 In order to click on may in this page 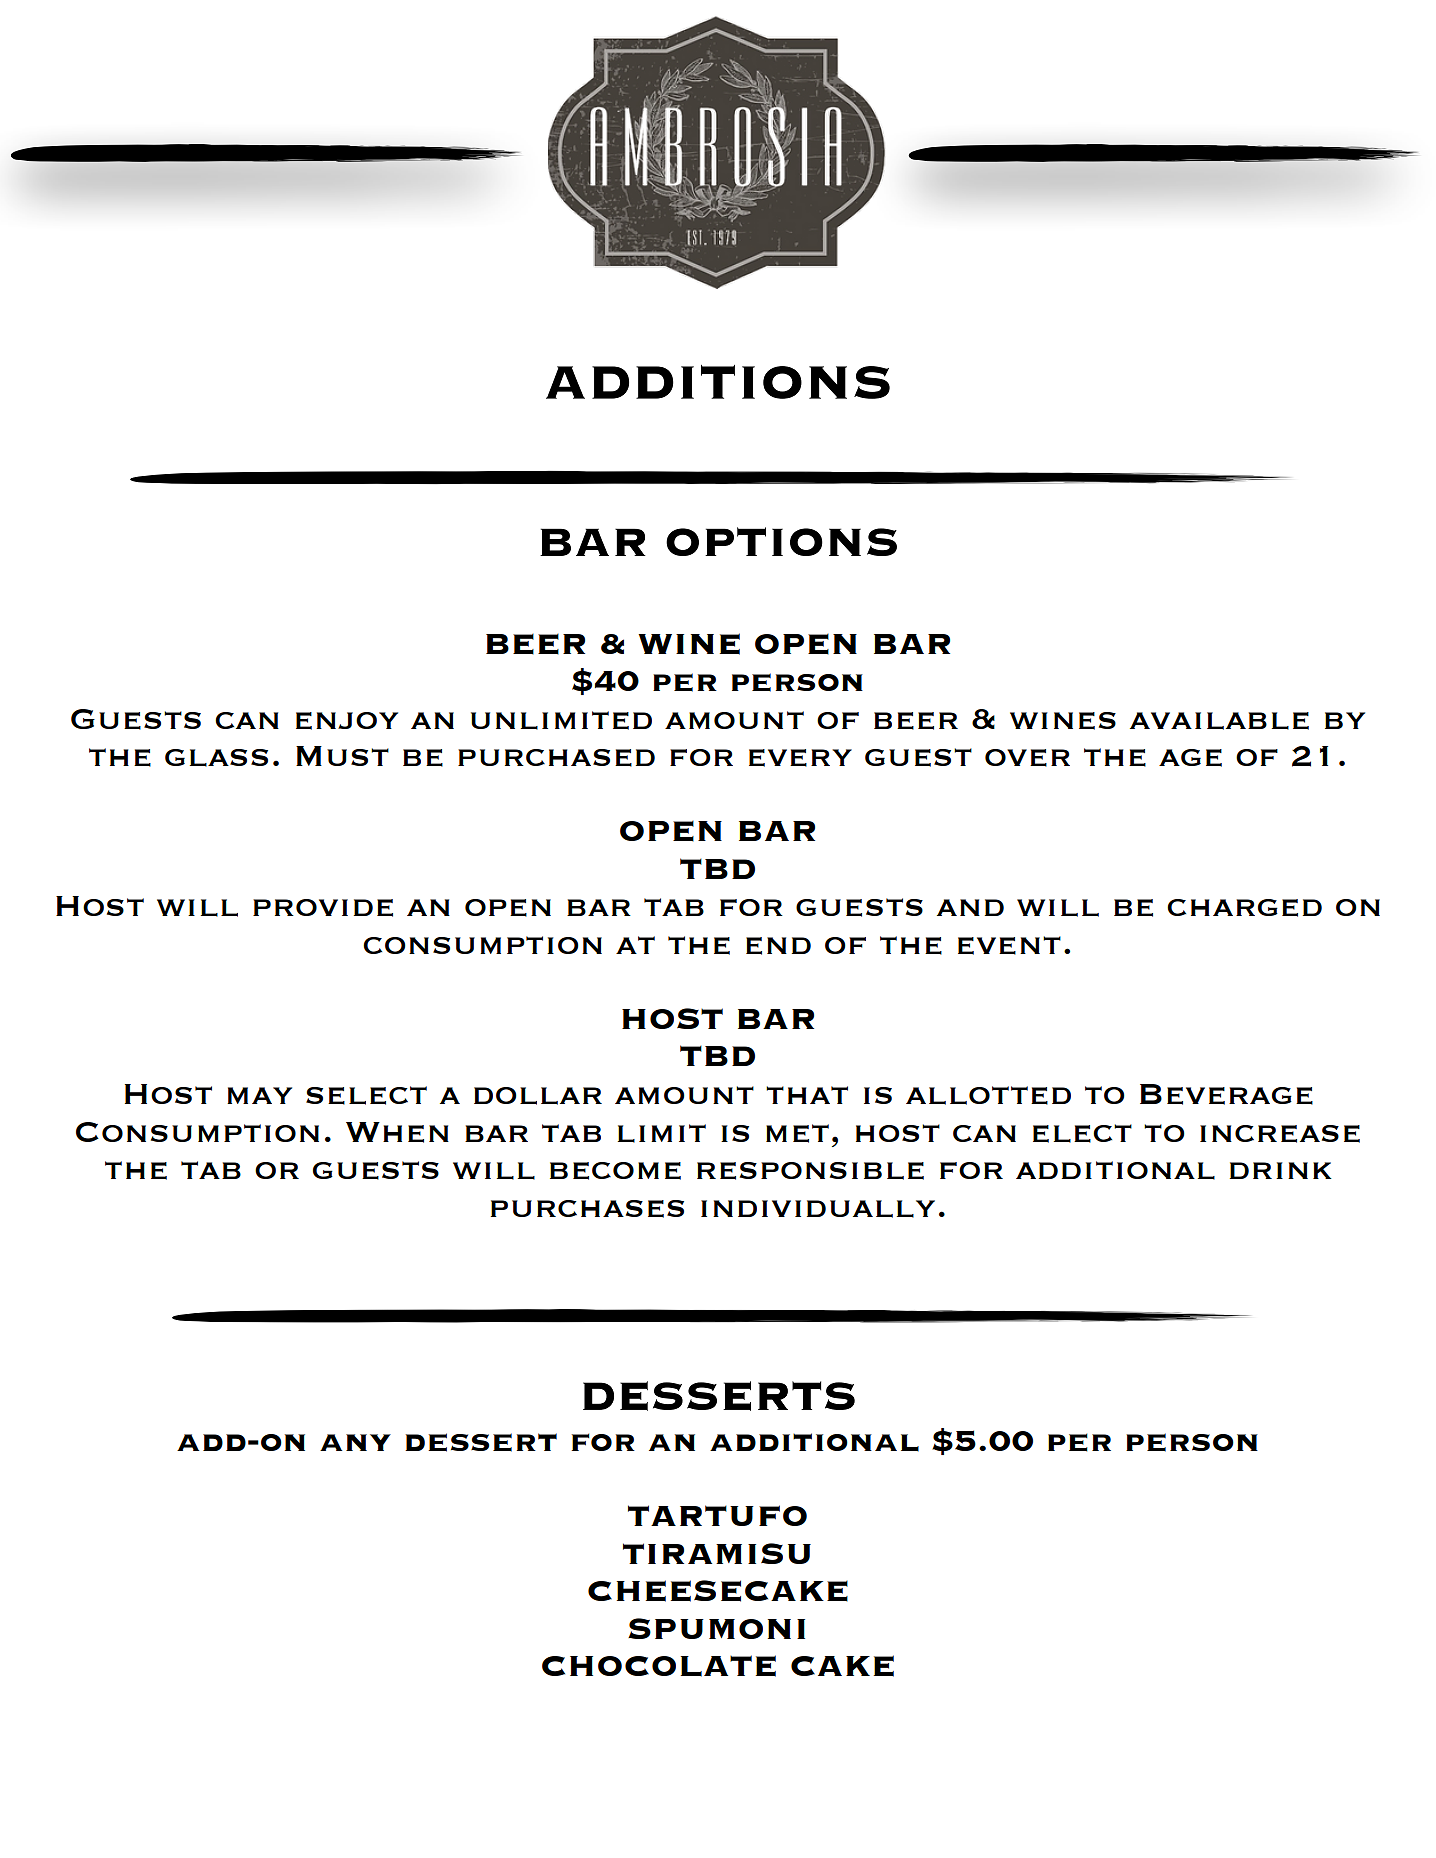, I will do `click(259, 1095)`.
